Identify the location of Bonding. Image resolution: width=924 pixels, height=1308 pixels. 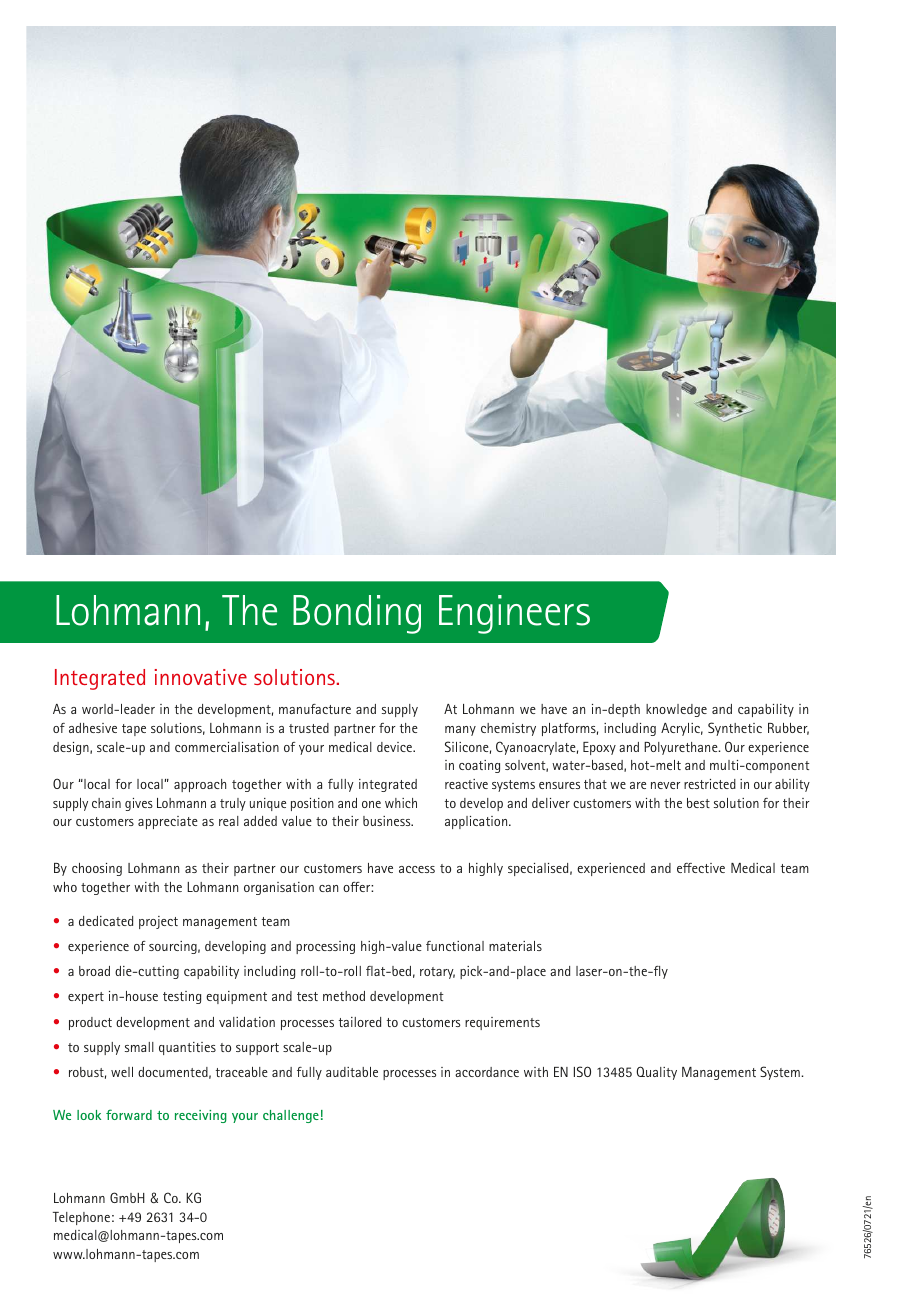
(357, 614).
